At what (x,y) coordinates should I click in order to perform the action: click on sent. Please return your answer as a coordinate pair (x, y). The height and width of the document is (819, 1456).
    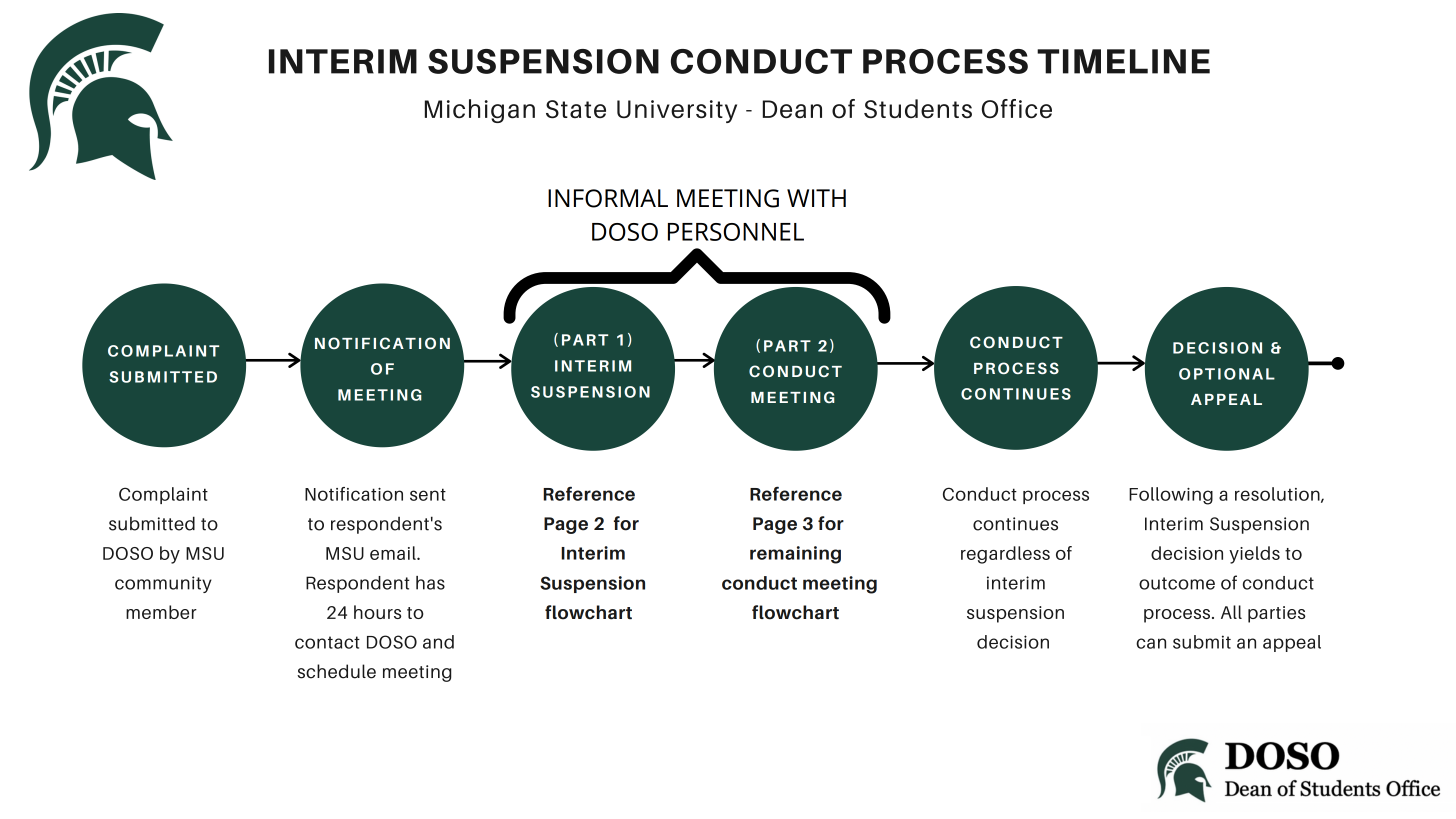
    Looking at the image, I should click on (428, 494).
